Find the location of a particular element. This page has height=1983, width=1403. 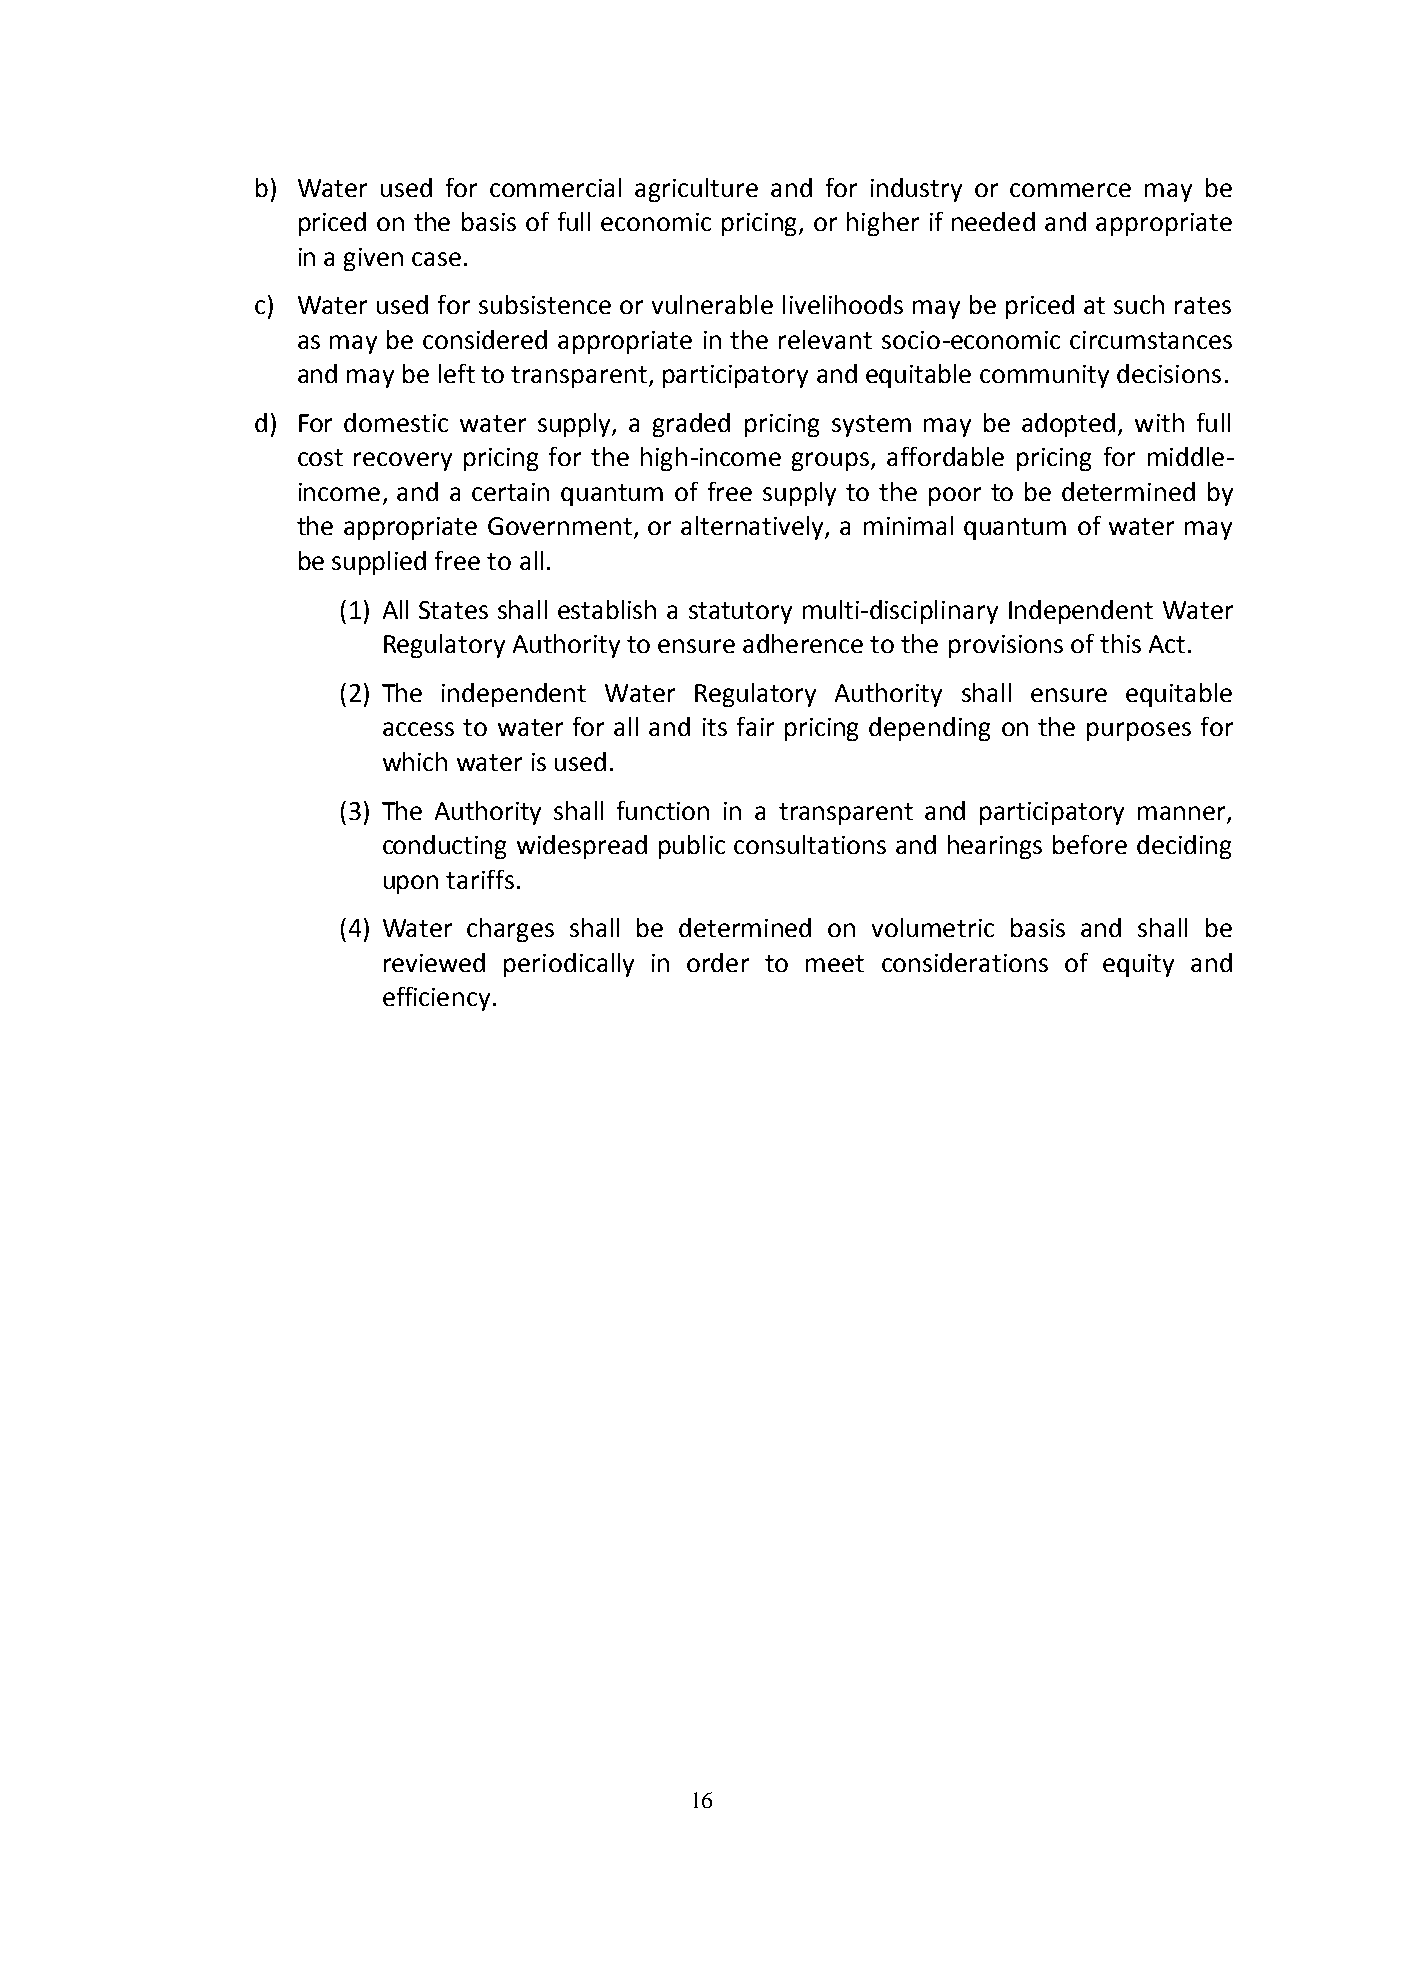

equity is located at coordinates (1138, 965).
